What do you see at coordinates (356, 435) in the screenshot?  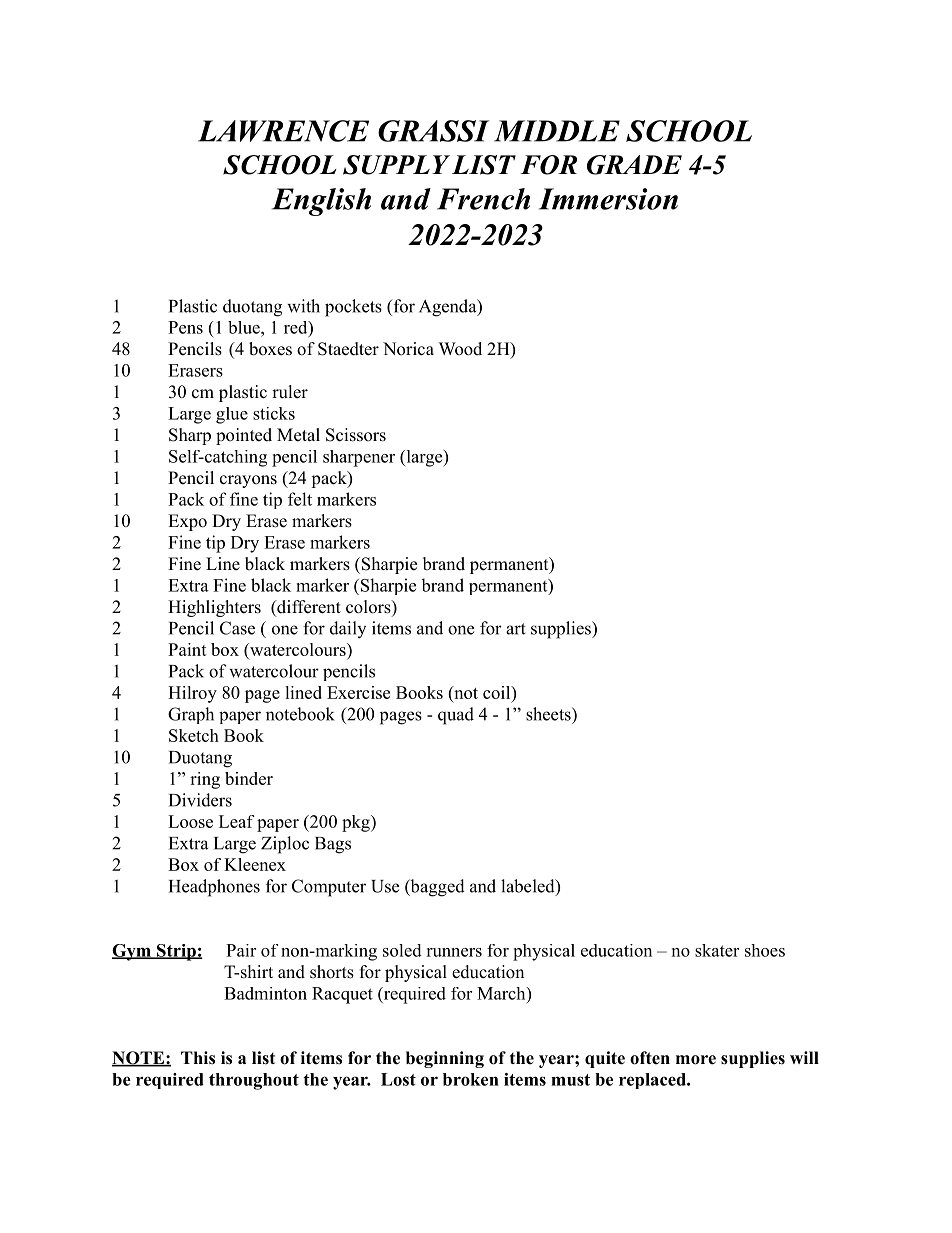 I see `Scissors` at bounding box center [356, 435].
